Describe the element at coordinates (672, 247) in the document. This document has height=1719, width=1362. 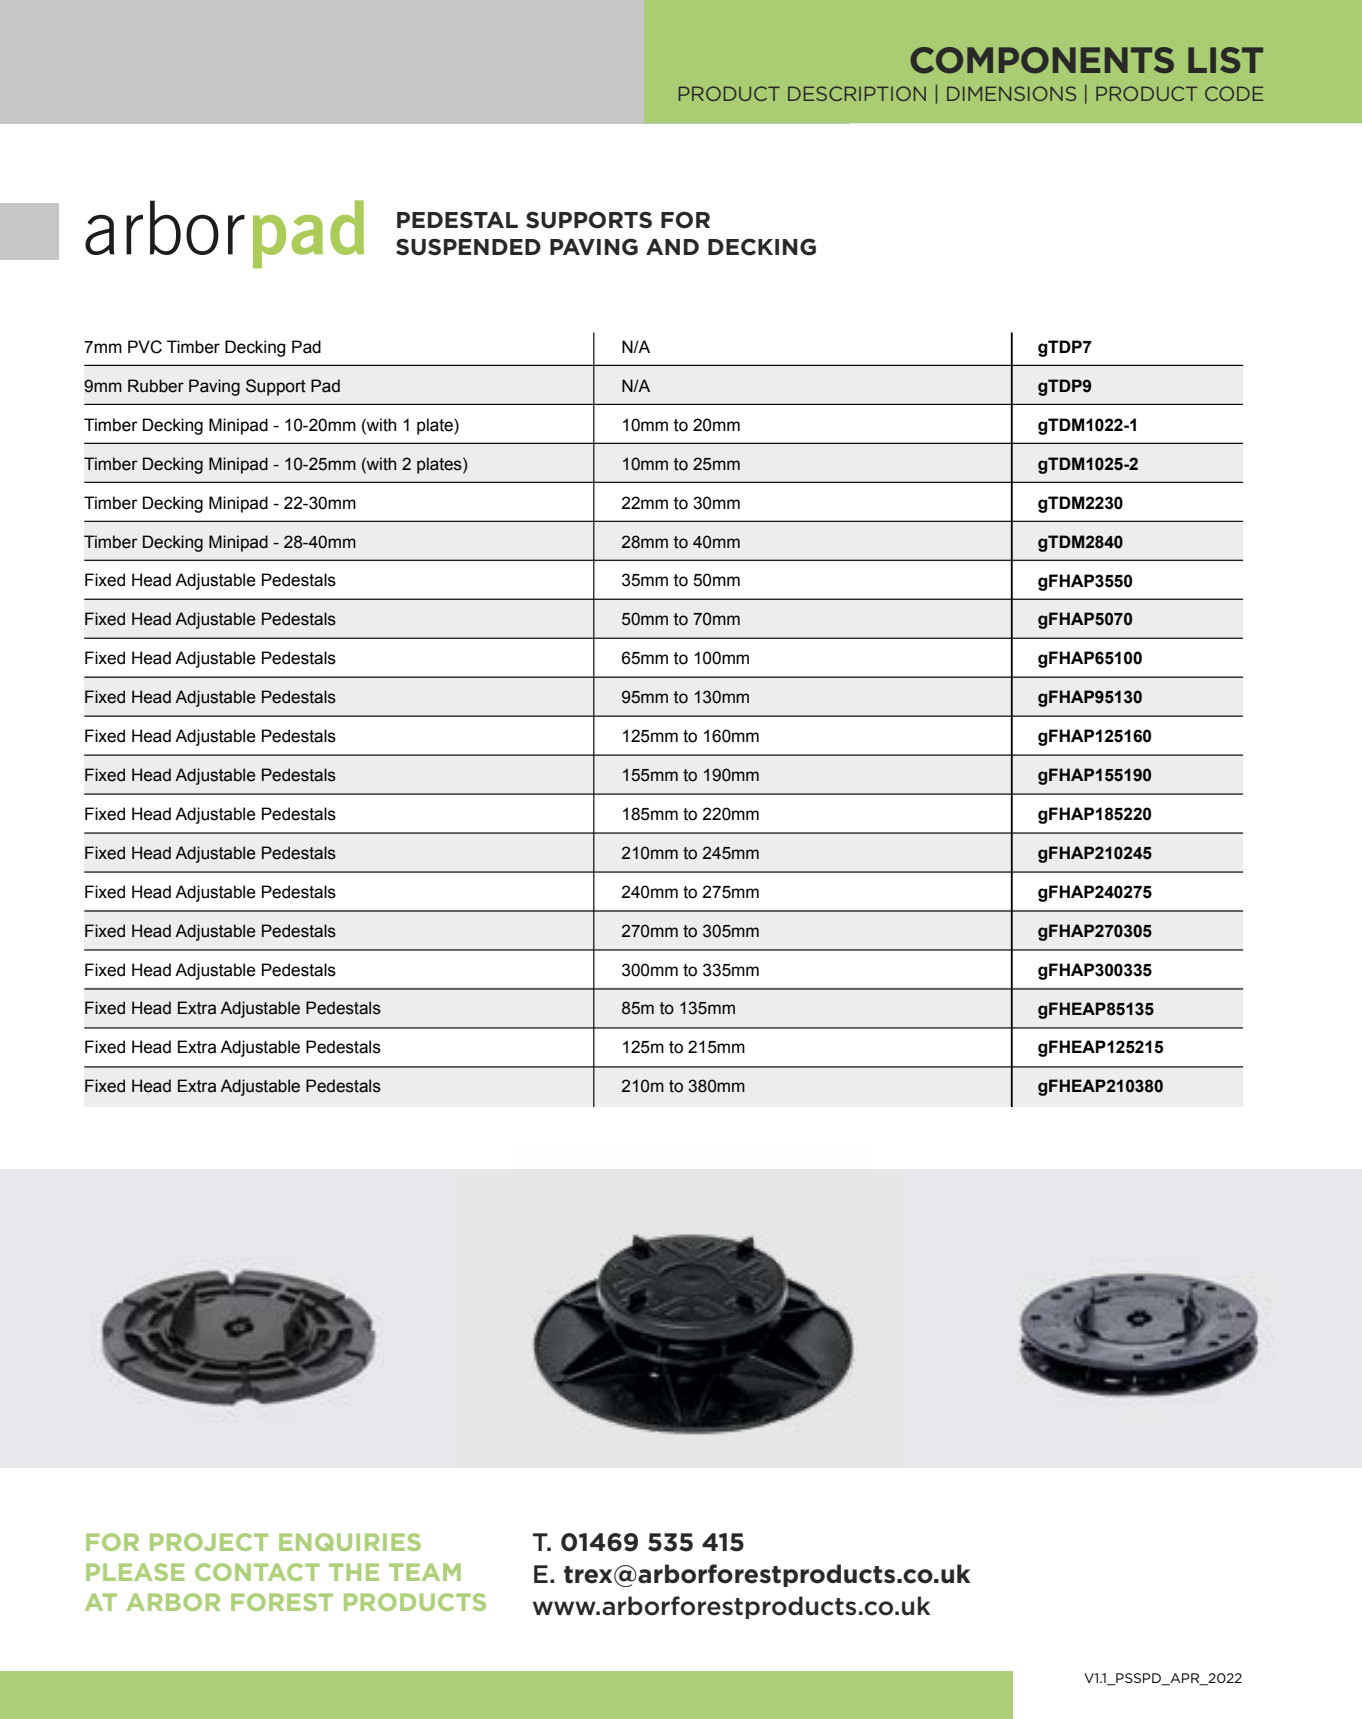
I see `AND` at that location.
